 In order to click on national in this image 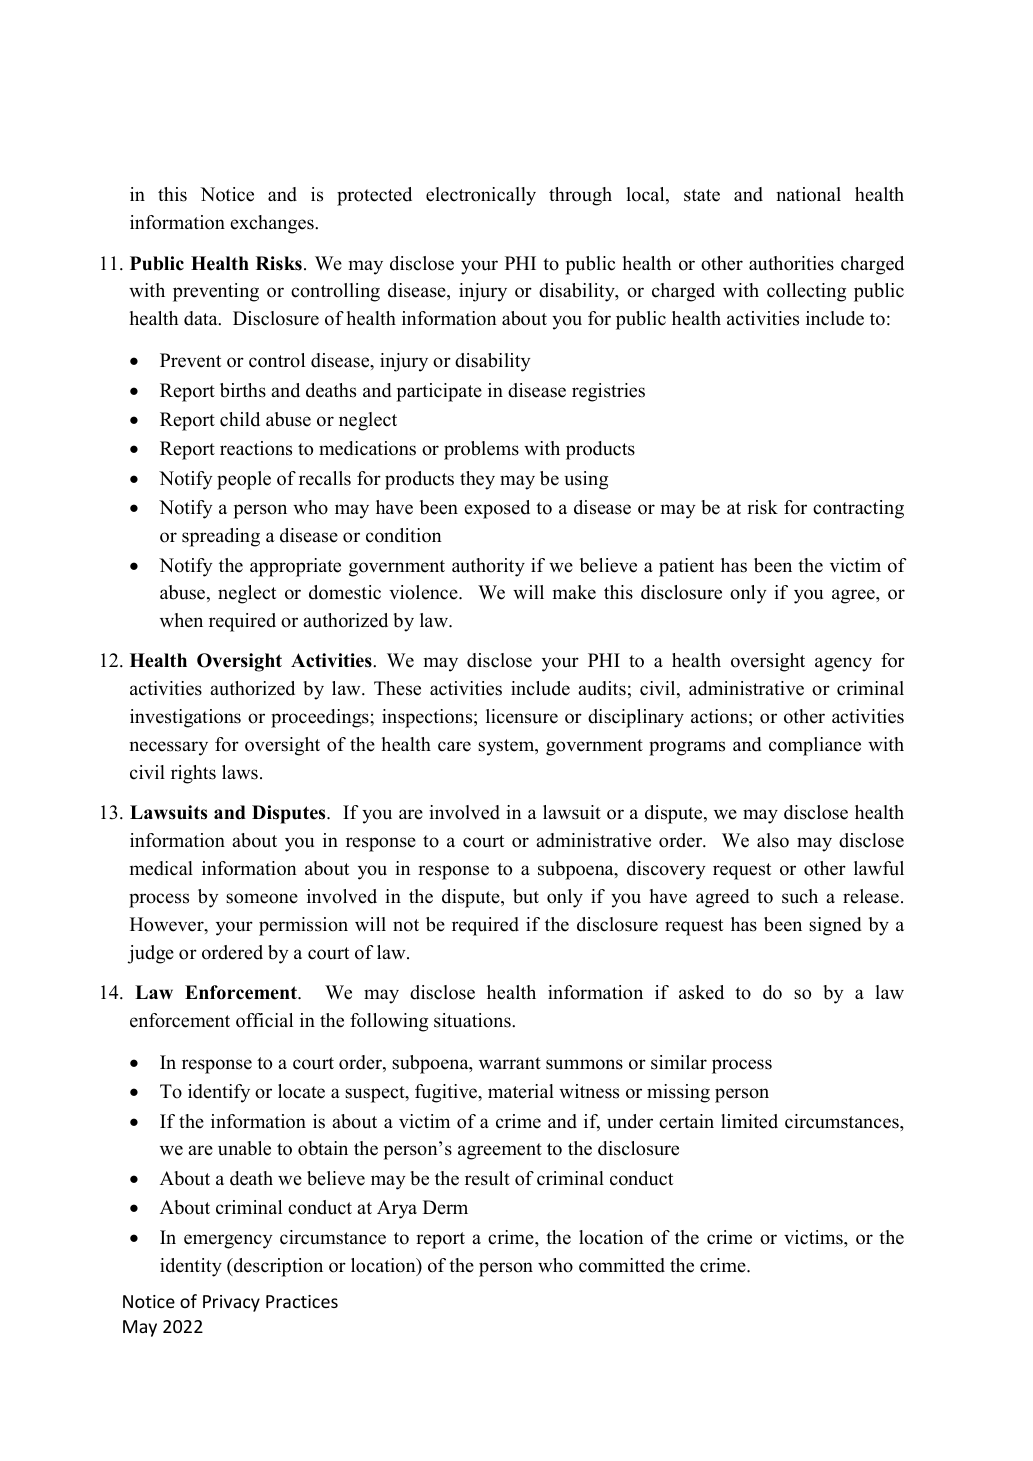, I will do `click(808, 194)`.
